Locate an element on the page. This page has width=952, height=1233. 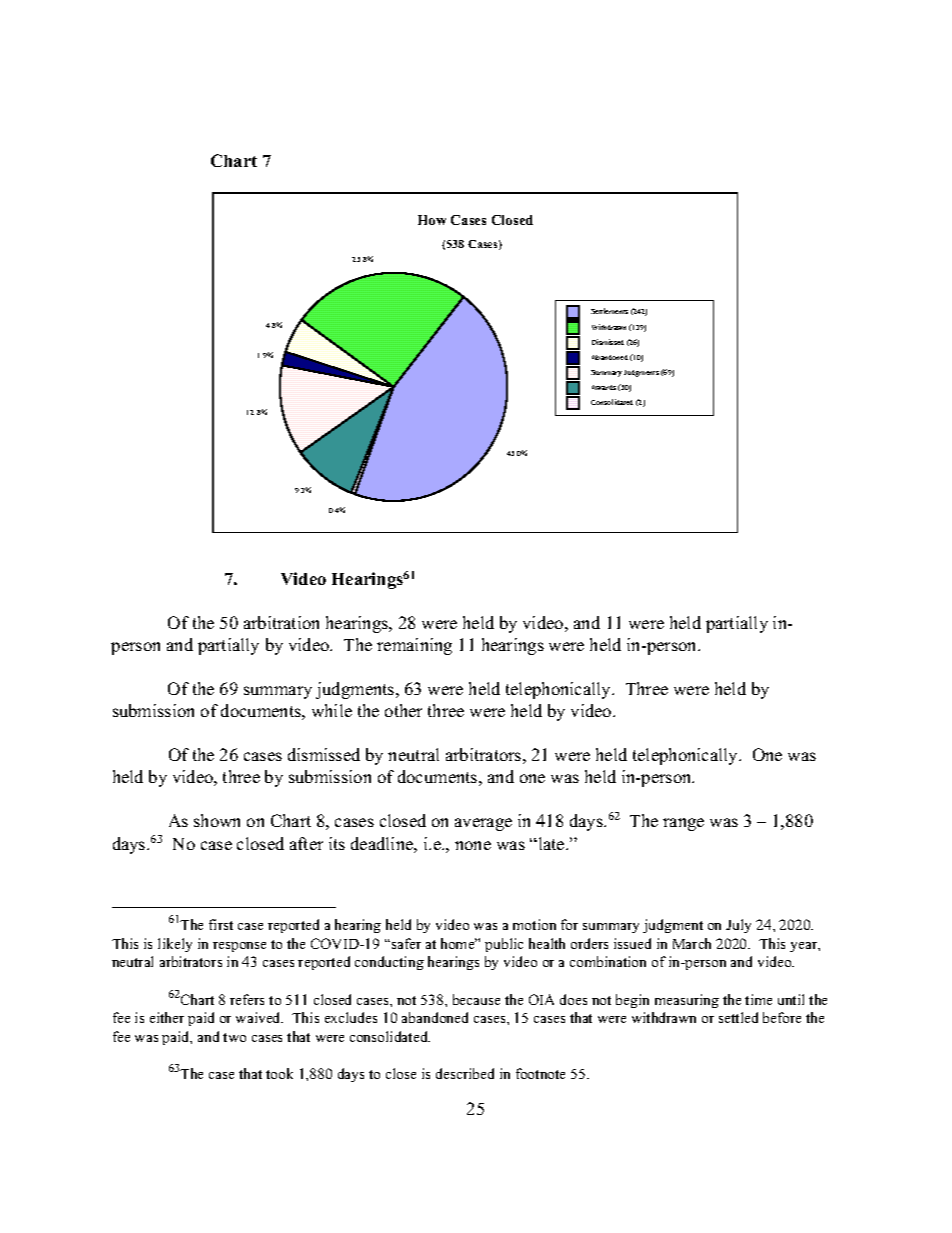
remaining is located at coordinates (414, 646).
